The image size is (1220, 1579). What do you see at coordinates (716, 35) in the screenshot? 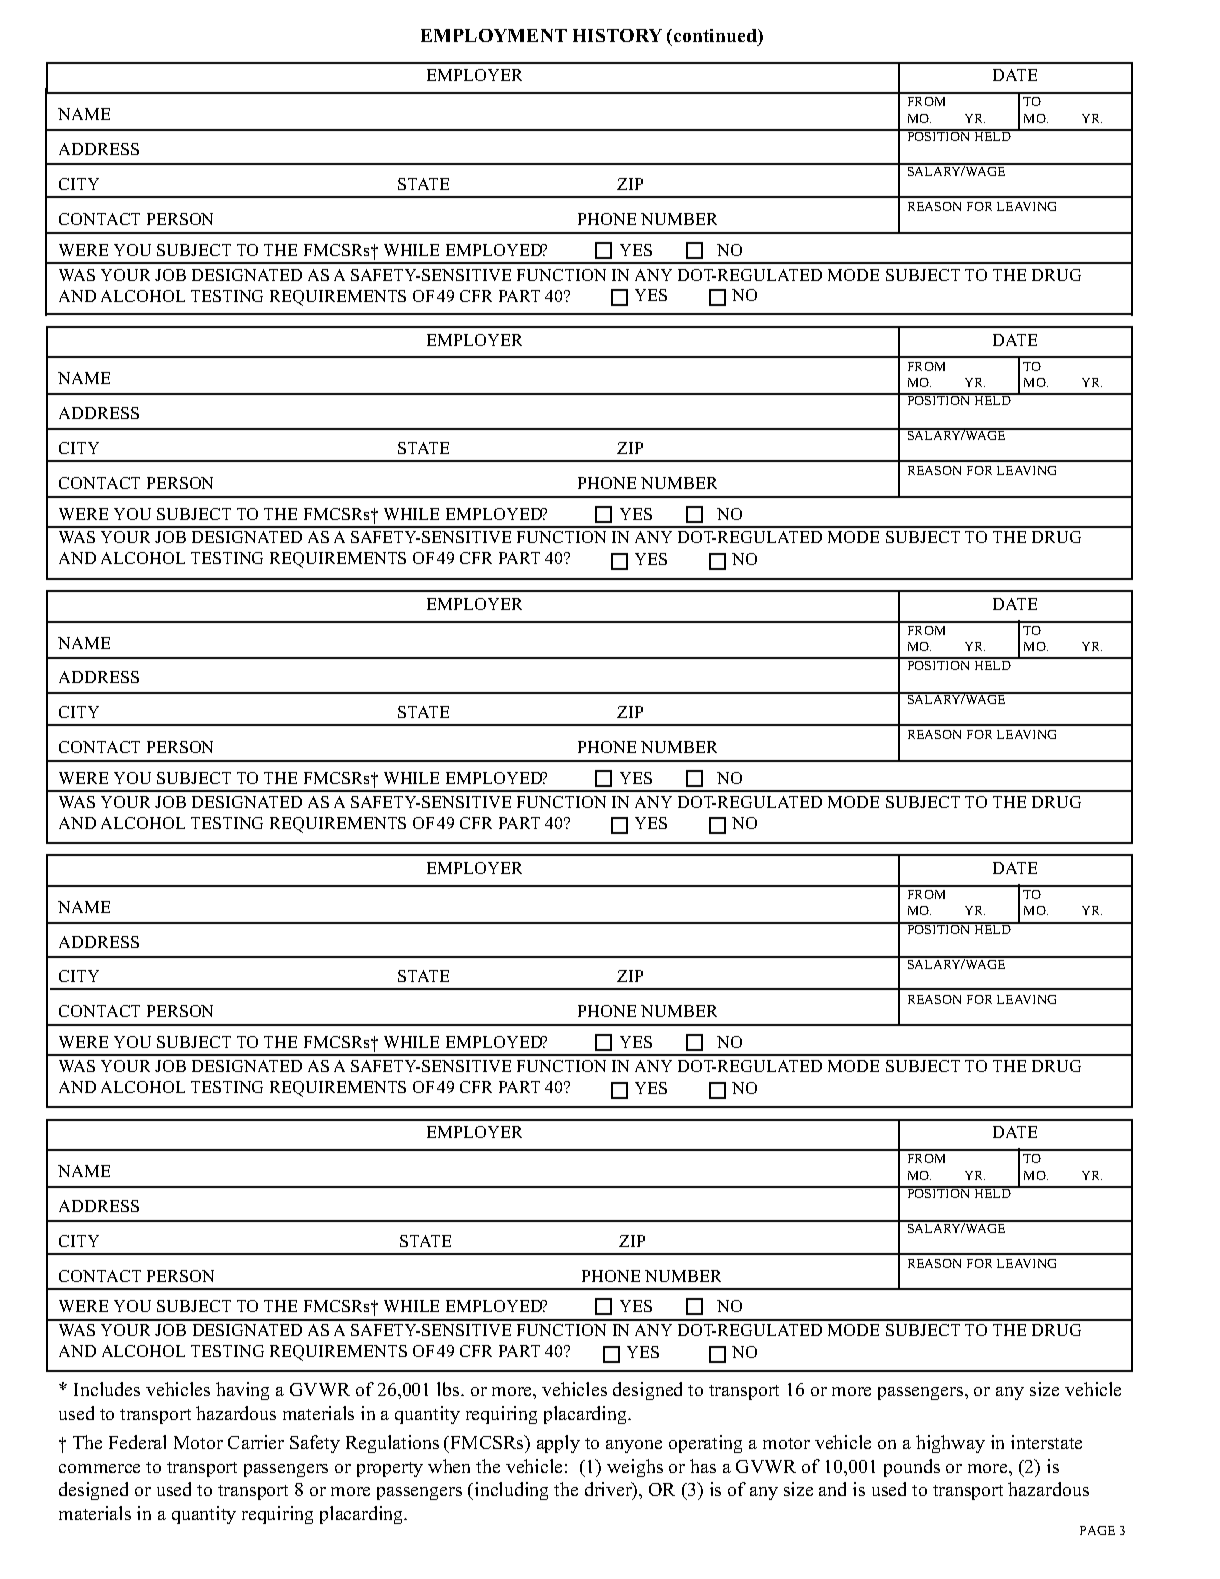
I see `continued` at bounding box center [716, 35].
